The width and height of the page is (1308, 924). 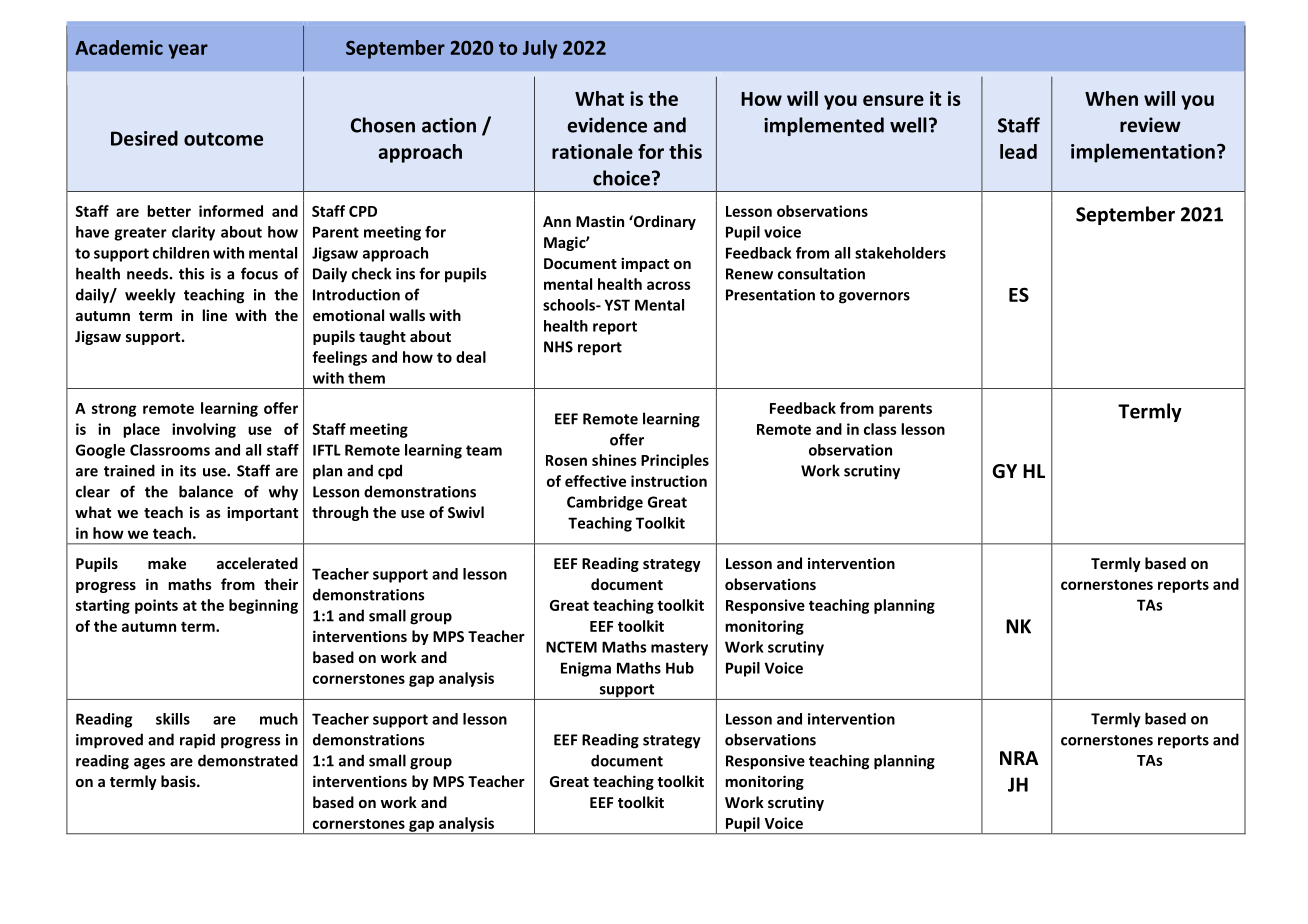 I want to click on Enigma, so click(x=586, y=669).
